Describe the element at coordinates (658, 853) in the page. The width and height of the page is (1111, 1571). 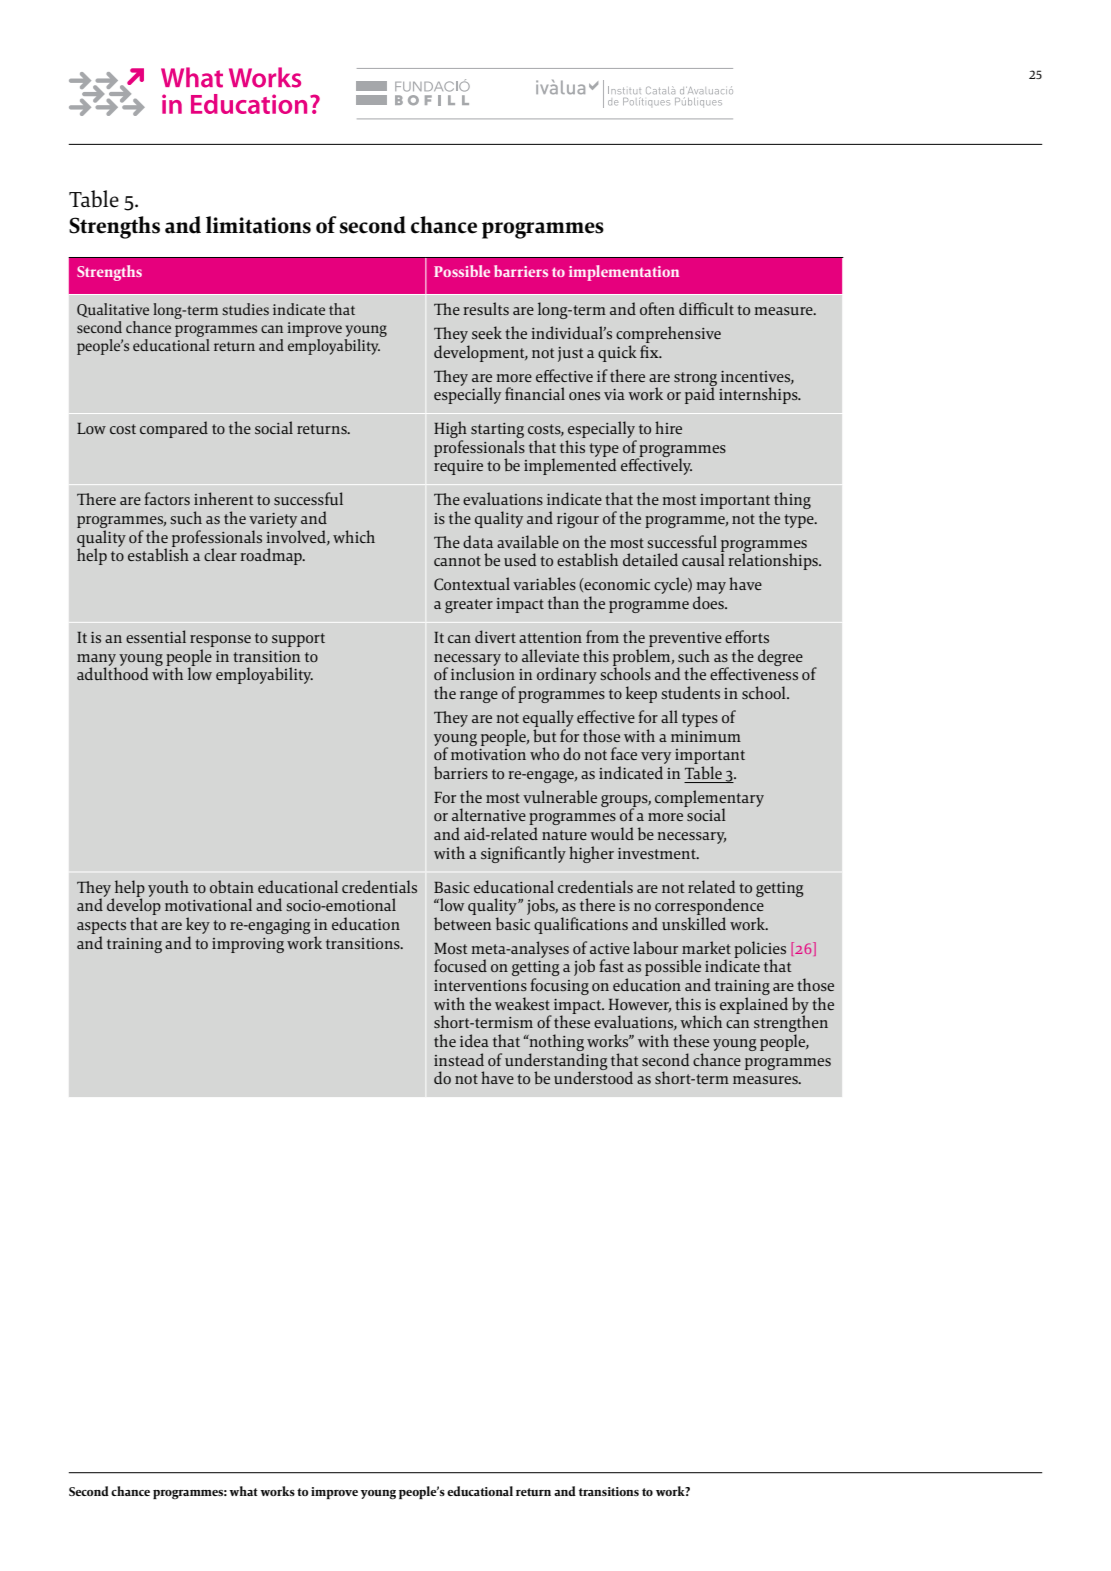
I see `investment` at that location.
